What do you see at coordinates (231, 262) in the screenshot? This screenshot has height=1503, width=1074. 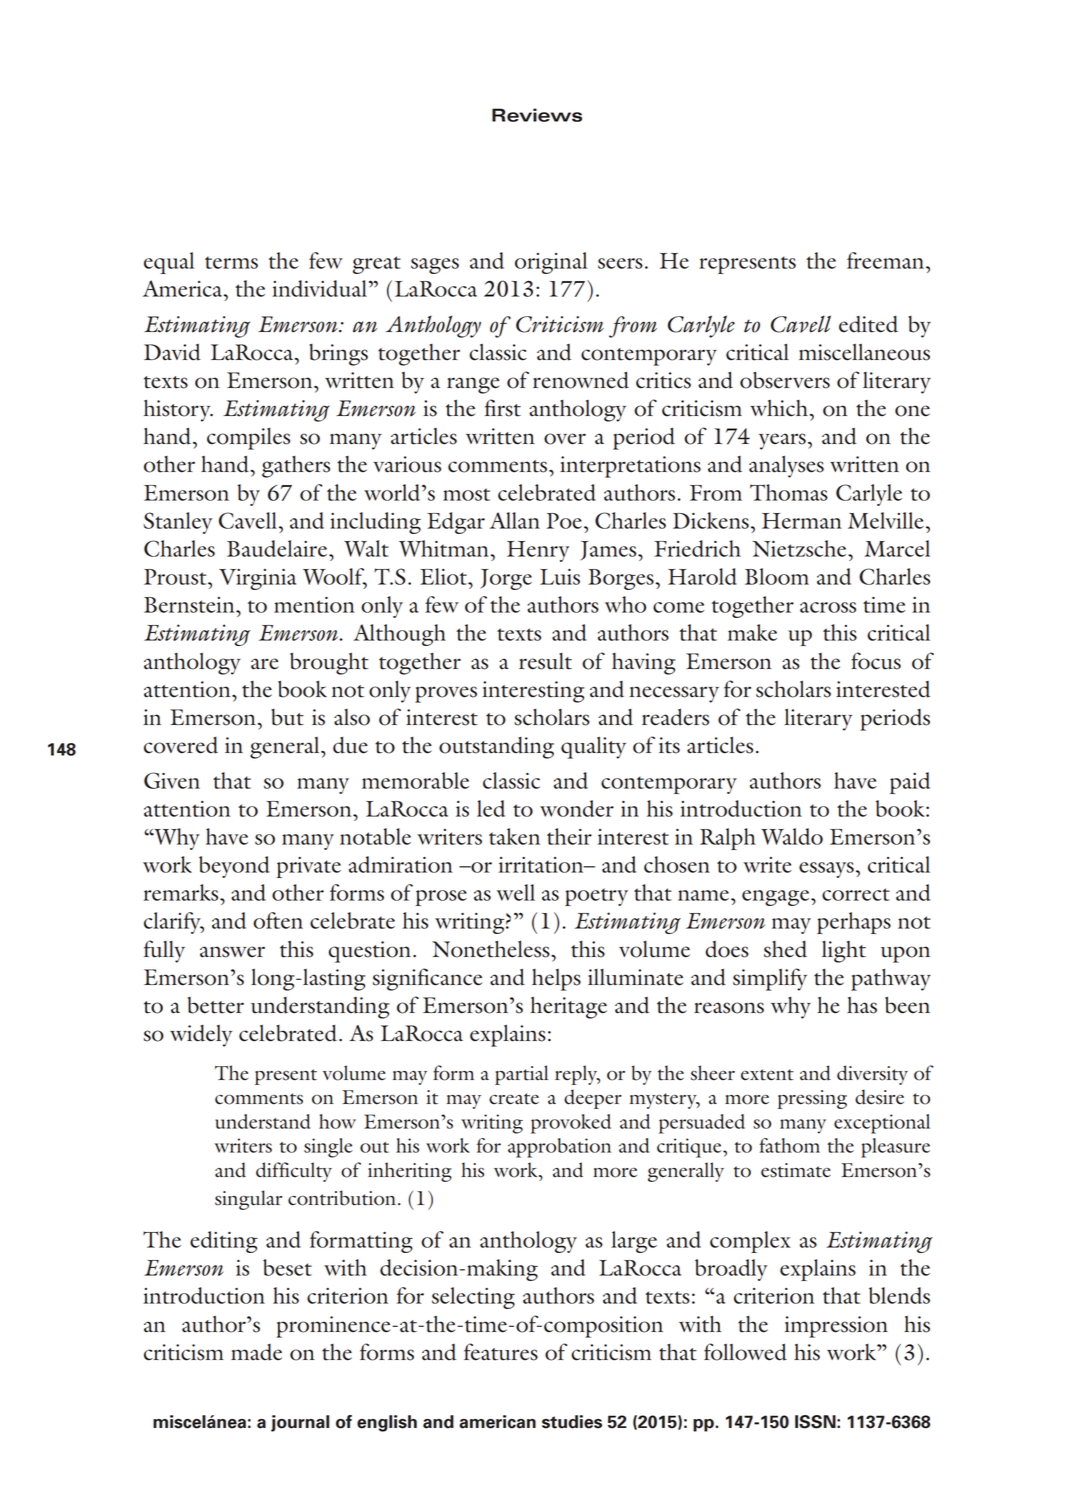 I see `terms` at bounding box center [231, 262].
